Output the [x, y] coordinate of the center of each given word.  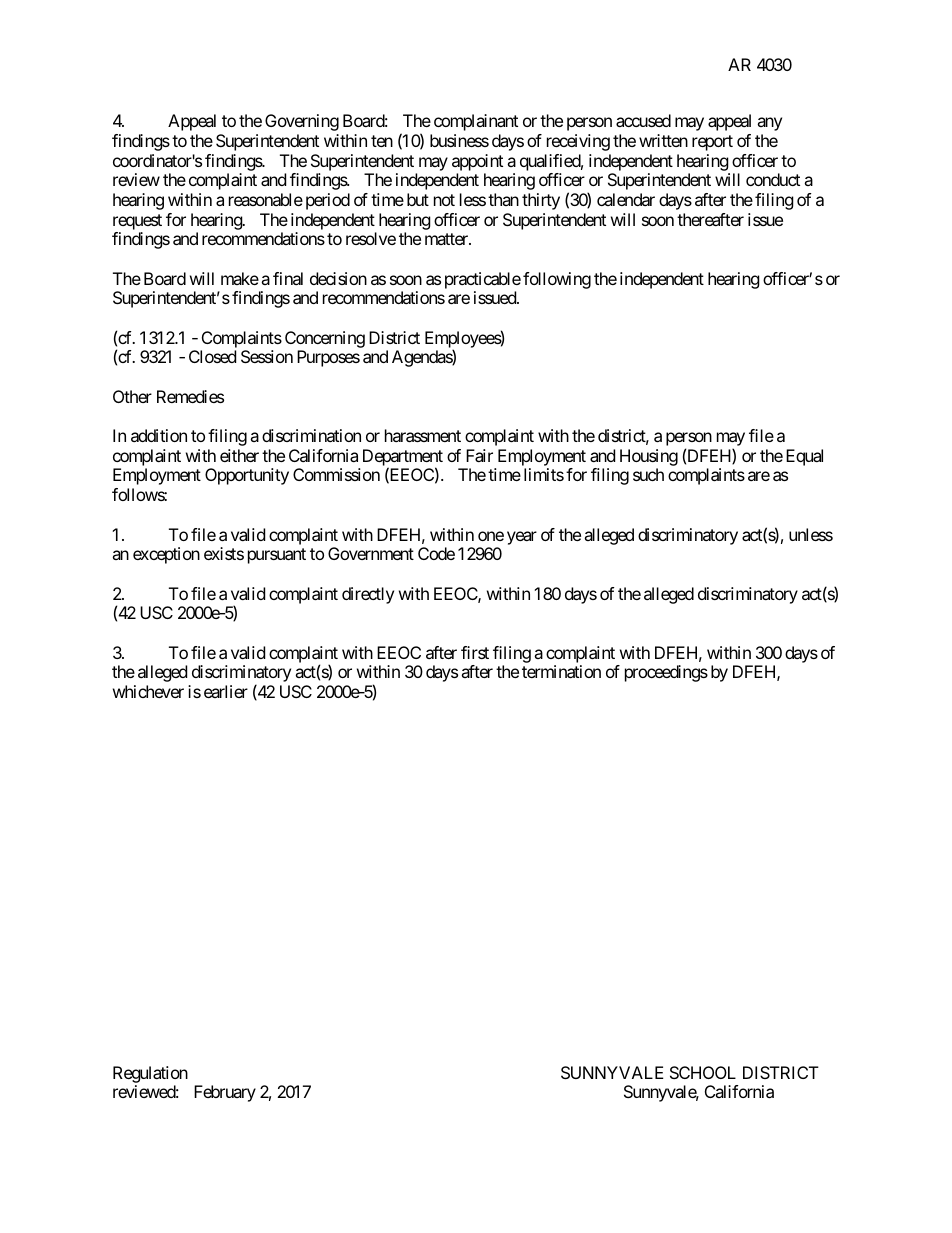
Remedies [190, 396]
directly [368, 595]
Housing [649, 459]
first [475, 652]
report [712, 143]
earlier [226, 691]
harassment [423, 435]
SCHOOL [703, 1072]
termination [561, 671]
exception [166, 555]
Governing [302, 122]
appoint [477, 162]
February [225, 1093]
